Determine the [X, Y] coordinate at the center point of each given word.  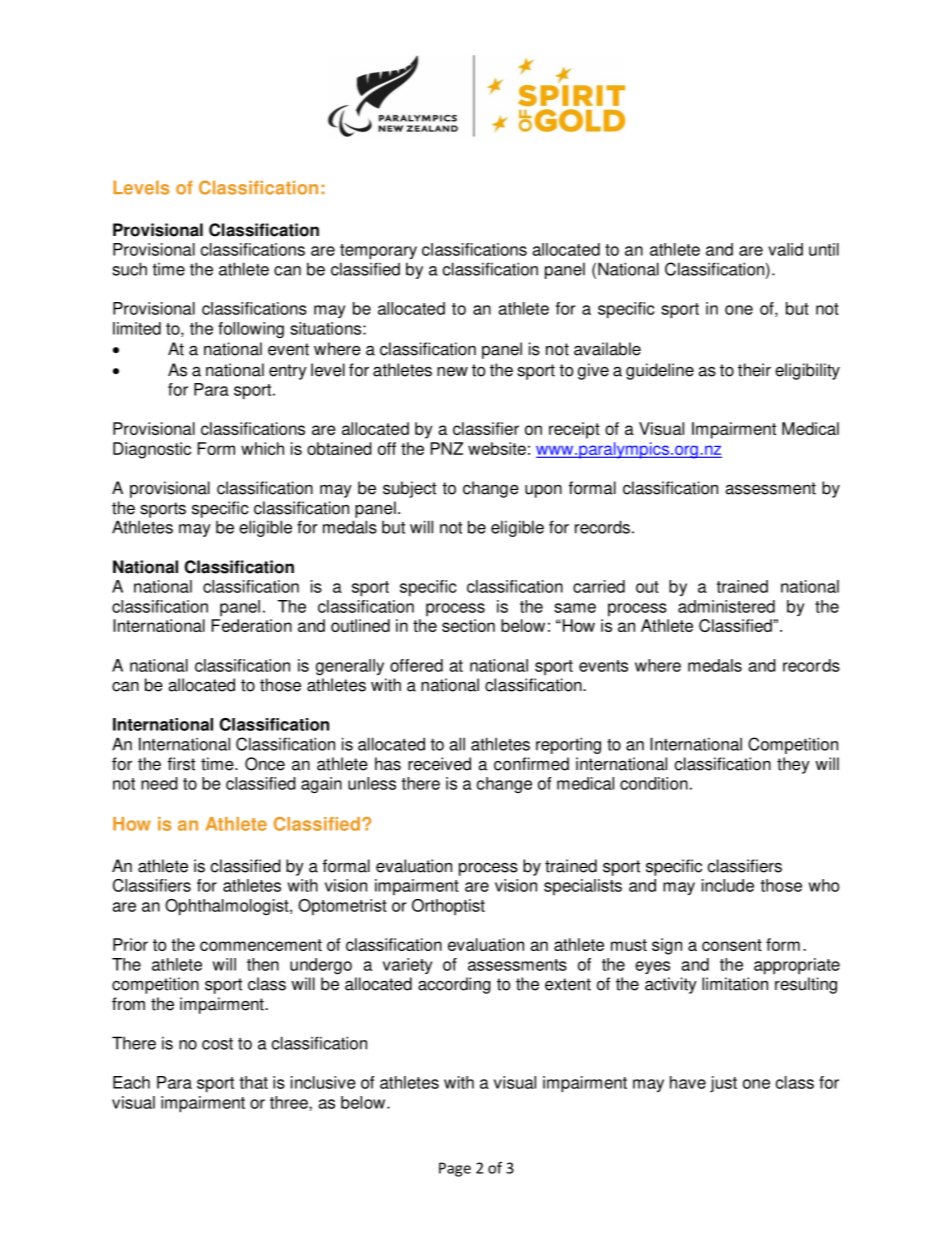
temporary [378, 252]
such [129, 269]
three [290, 1102]
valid [785, 249]
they [793, 765]
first [181, 764]
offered [416, 665]
